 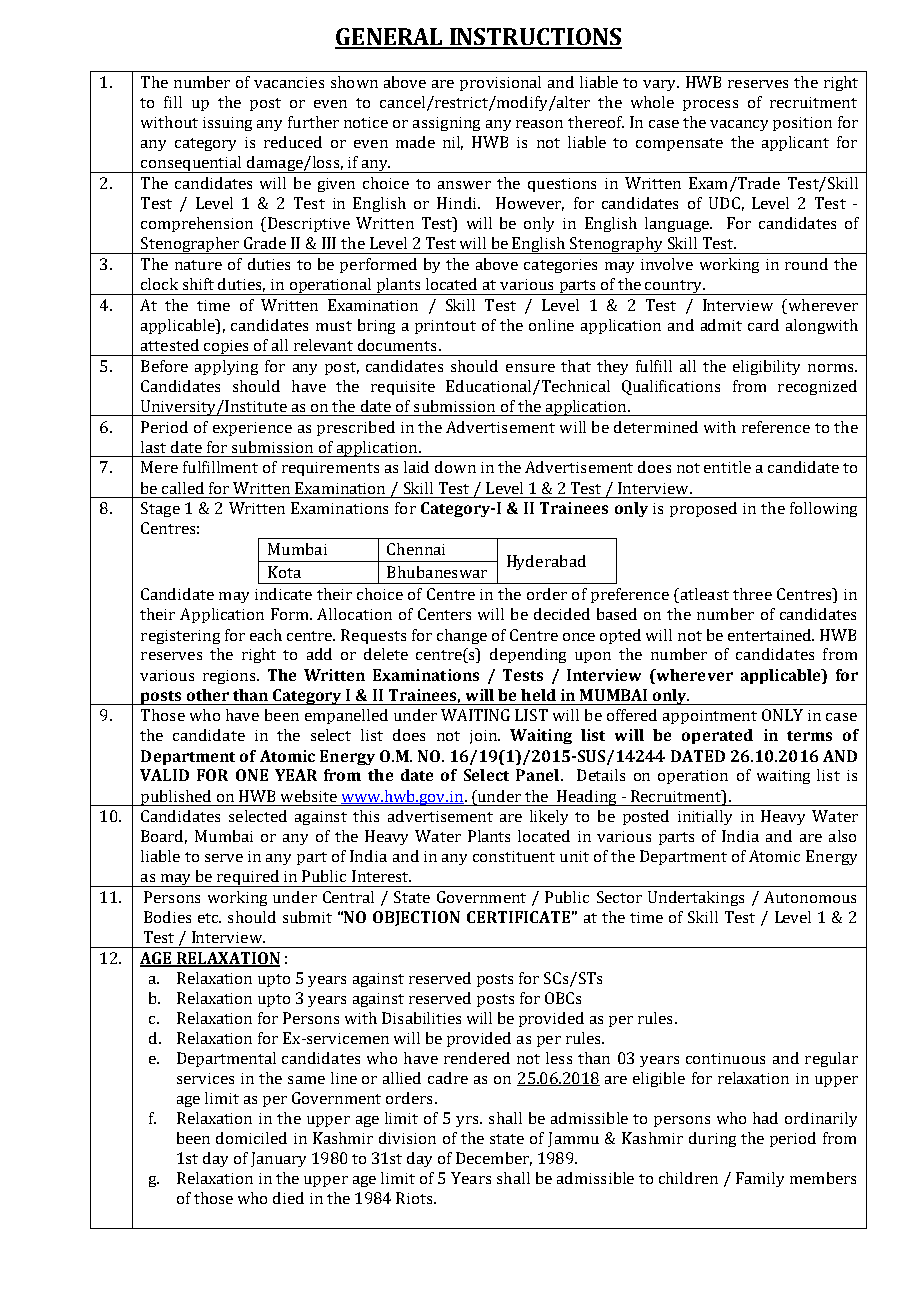 I want to click on change, so click(x=462, y=636).
